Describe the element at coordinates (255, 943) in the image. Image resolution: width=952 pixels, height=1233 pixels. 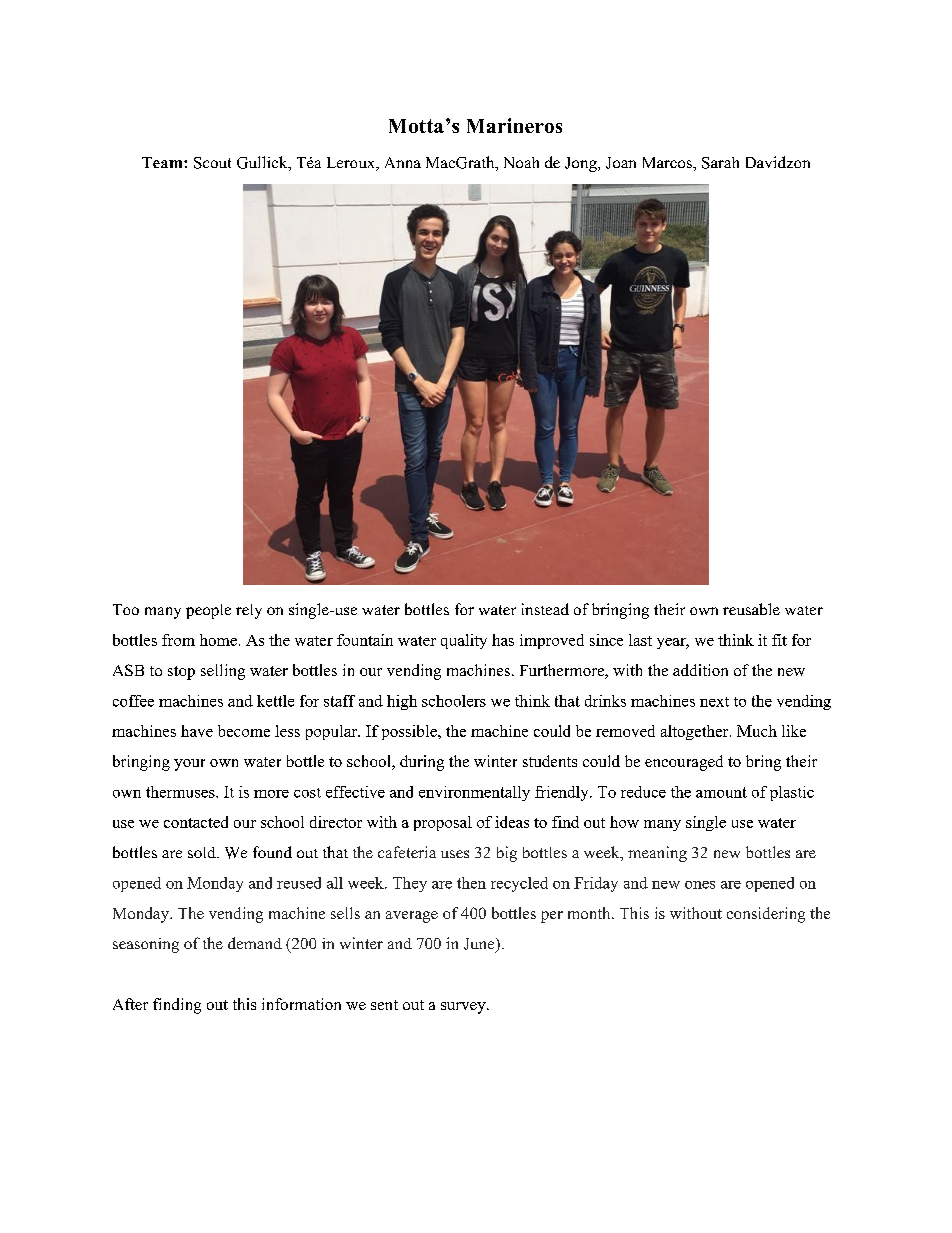
I see `demand` at that location.
